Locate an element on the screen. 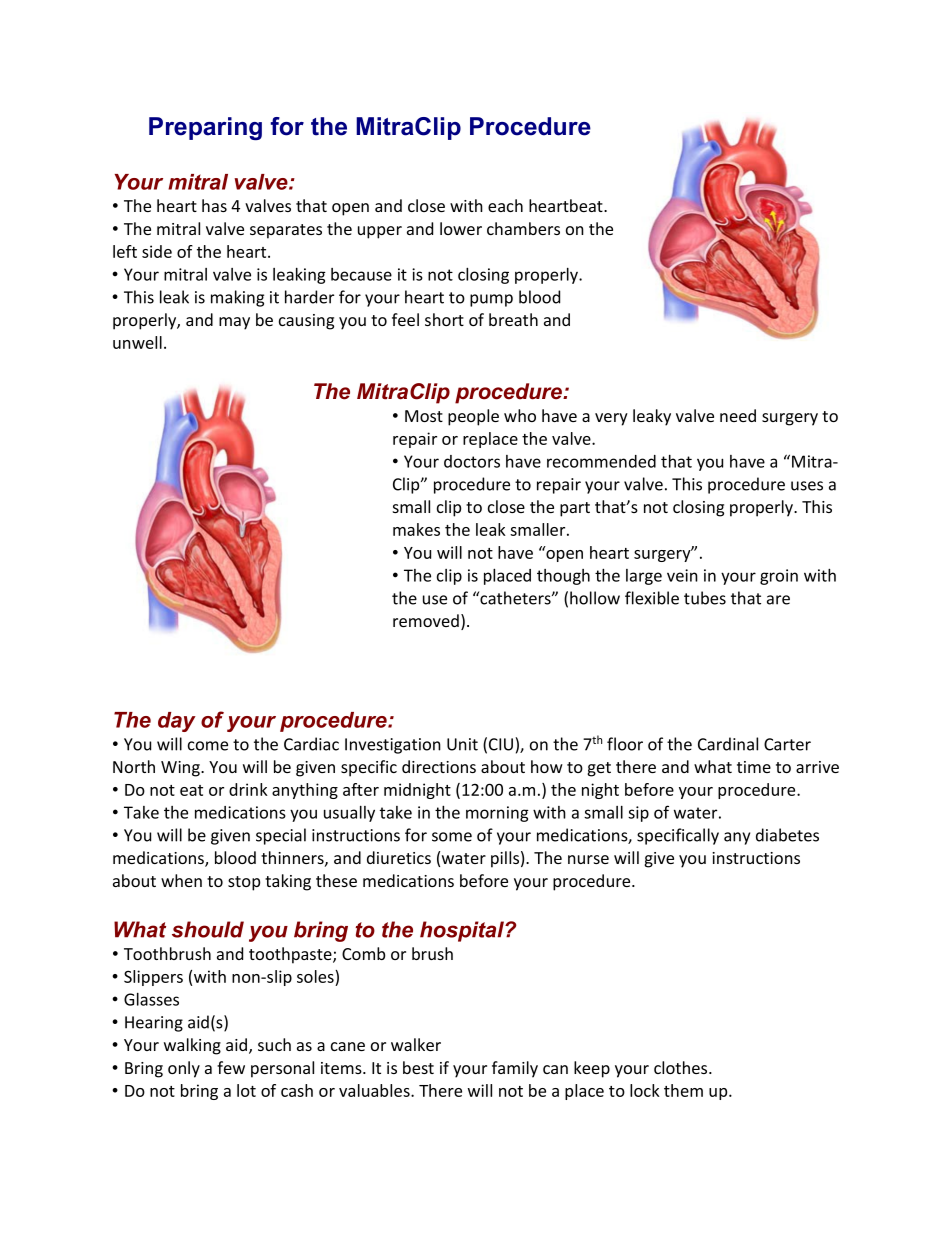 The image size is (952, 1233). may is located at coordinates (234, 323).
